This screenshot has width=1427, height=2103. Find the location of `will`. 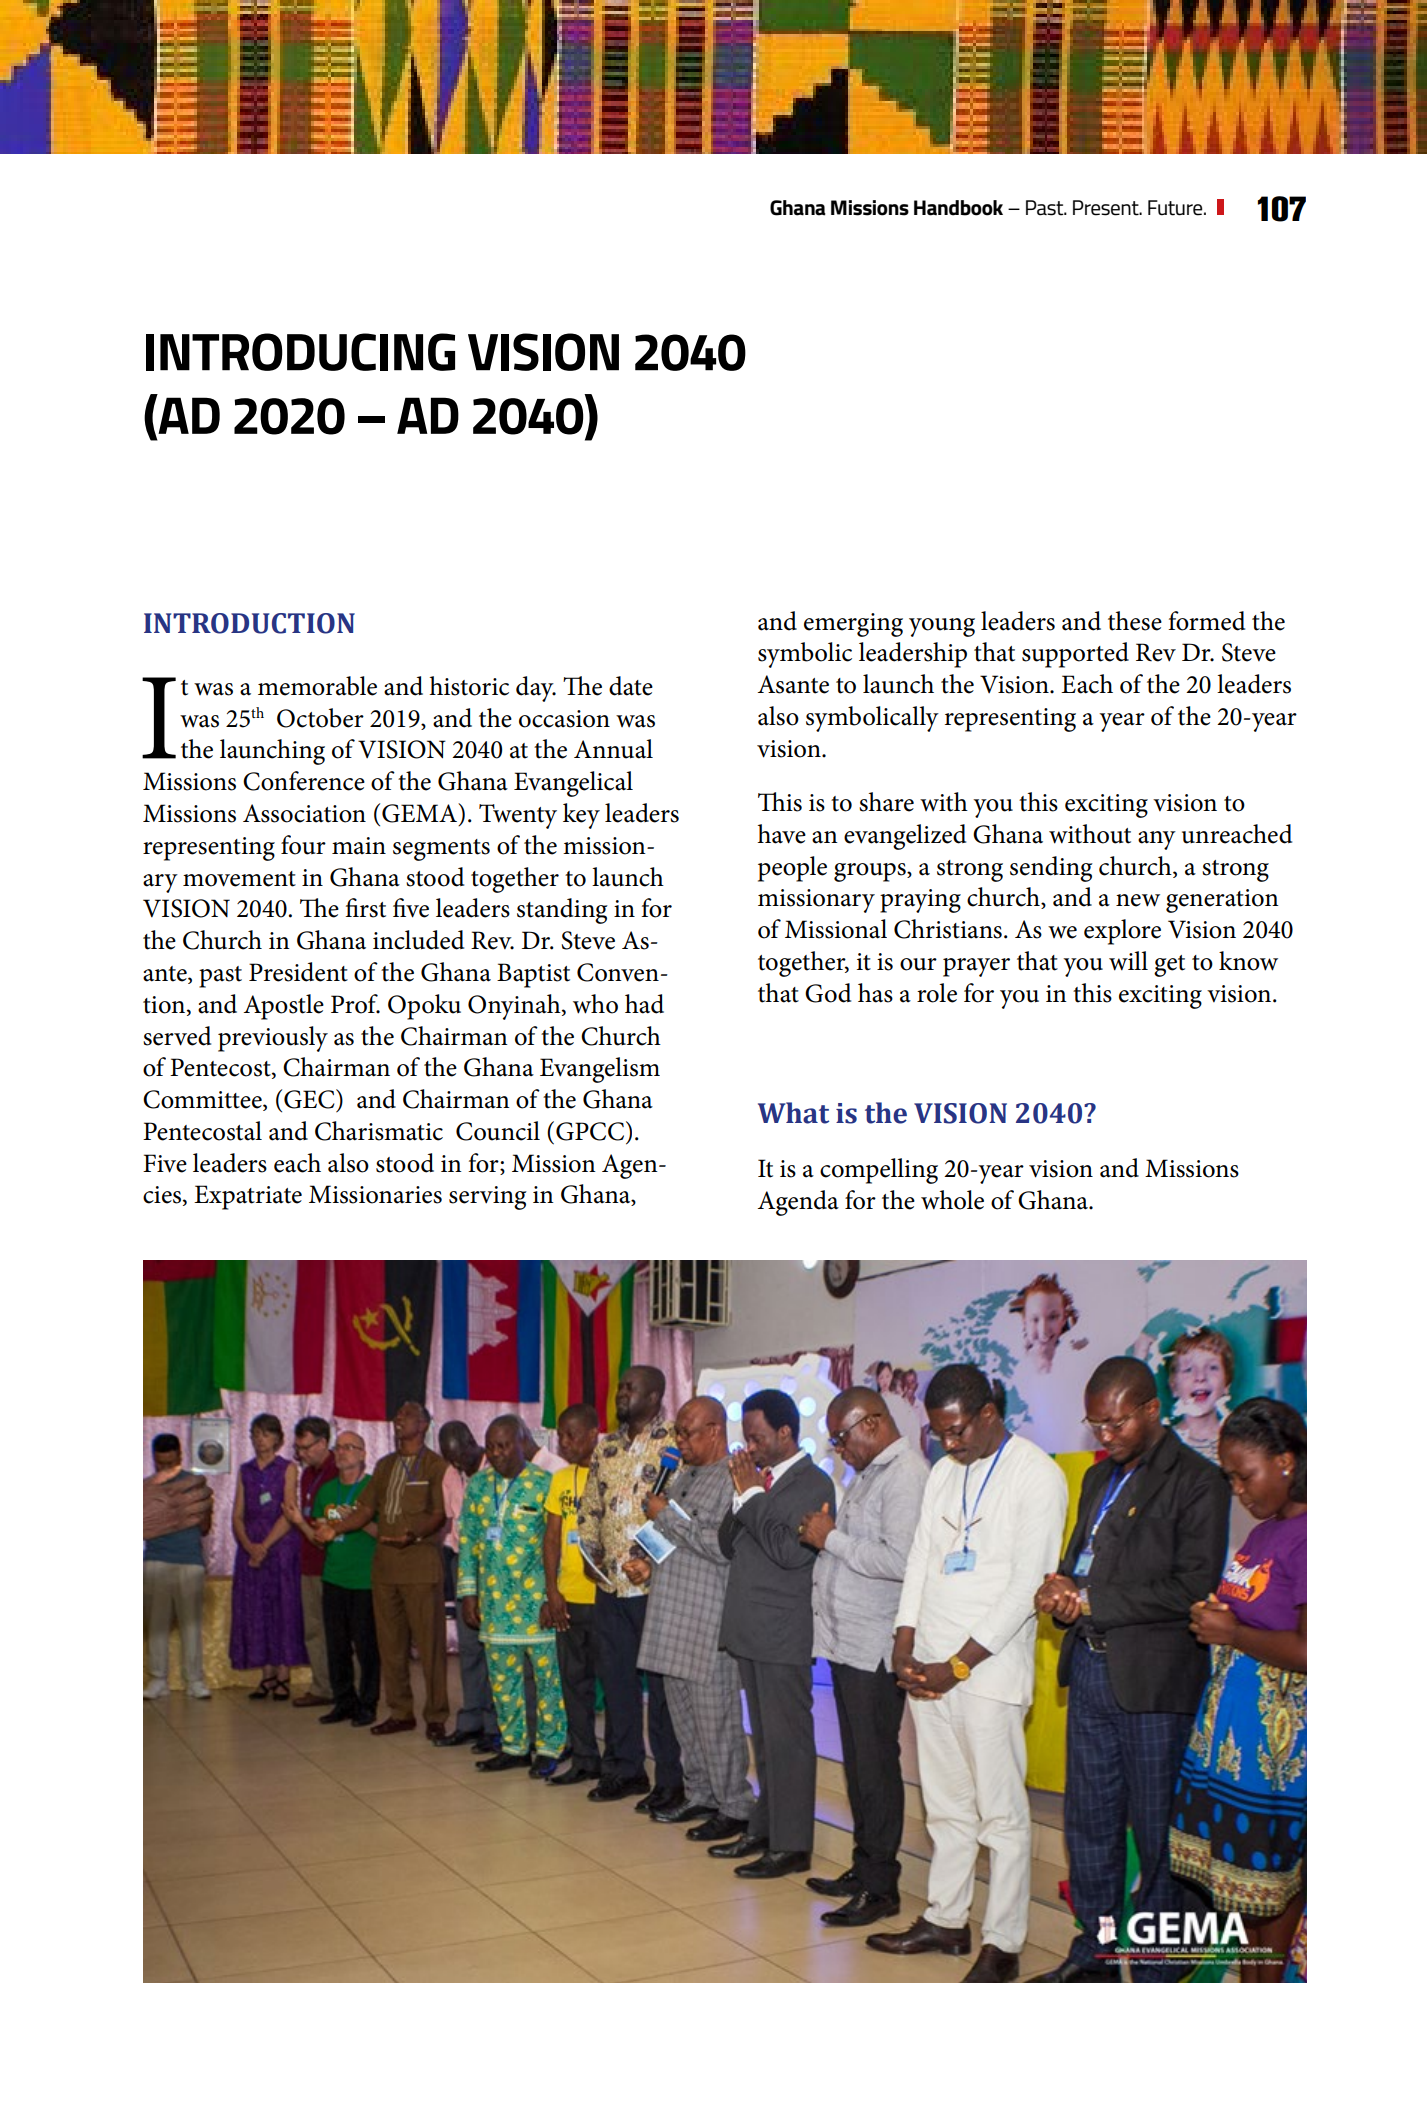

will is located at coordinates (1128, 961).
